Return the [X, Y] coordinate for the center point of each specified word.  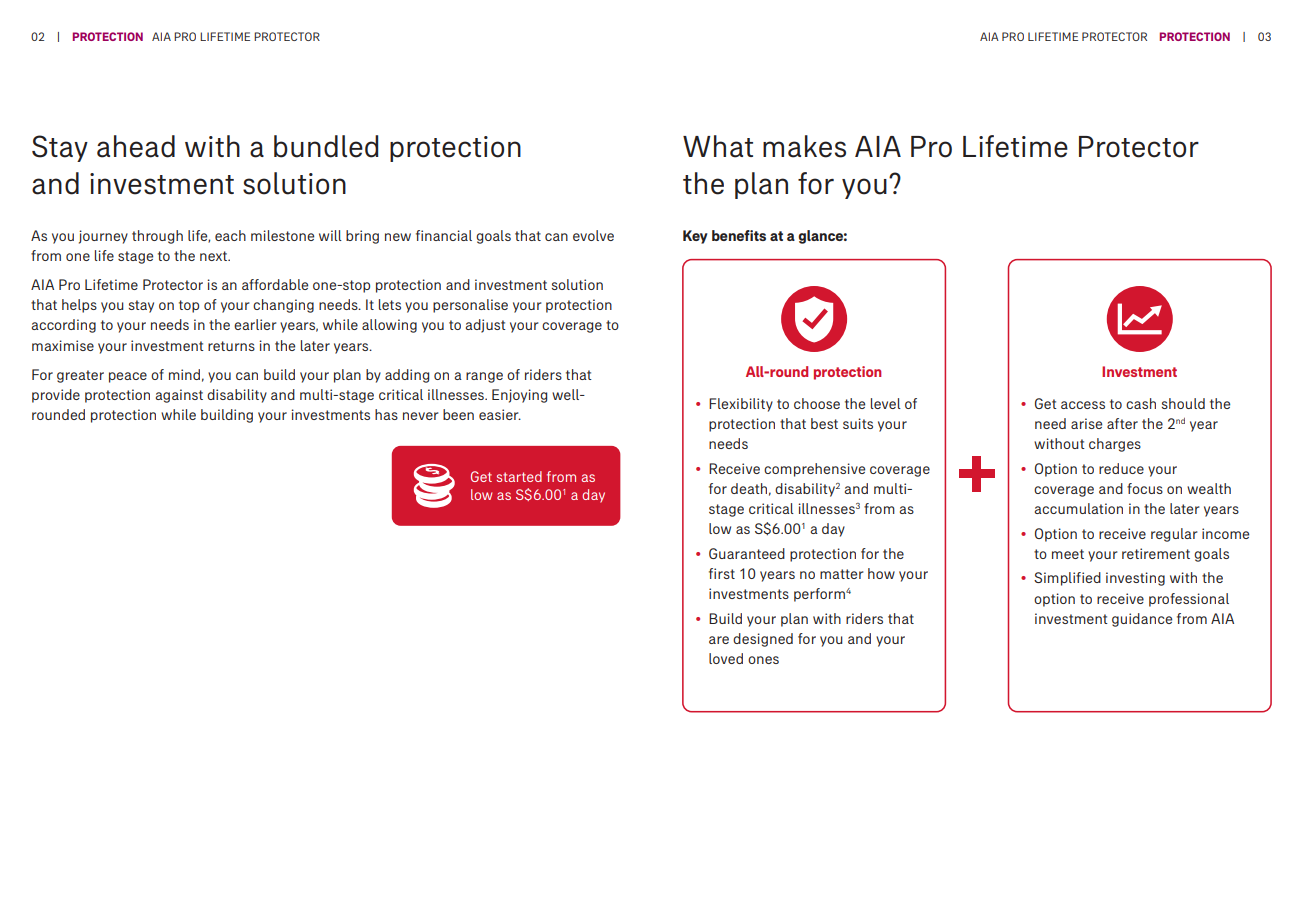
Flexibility [741, 405]
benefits [739, 235]
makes [804, 146]
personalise [470, 306]
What [718, 146]
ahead [136, 146]
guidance [1142, 620]
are [719, 640]
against [179, 396]
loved [726, 658]
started [519, 476]
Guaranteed [747, 553]
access [1083, 405]
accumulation [1079, 508]
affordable [275, 284]
